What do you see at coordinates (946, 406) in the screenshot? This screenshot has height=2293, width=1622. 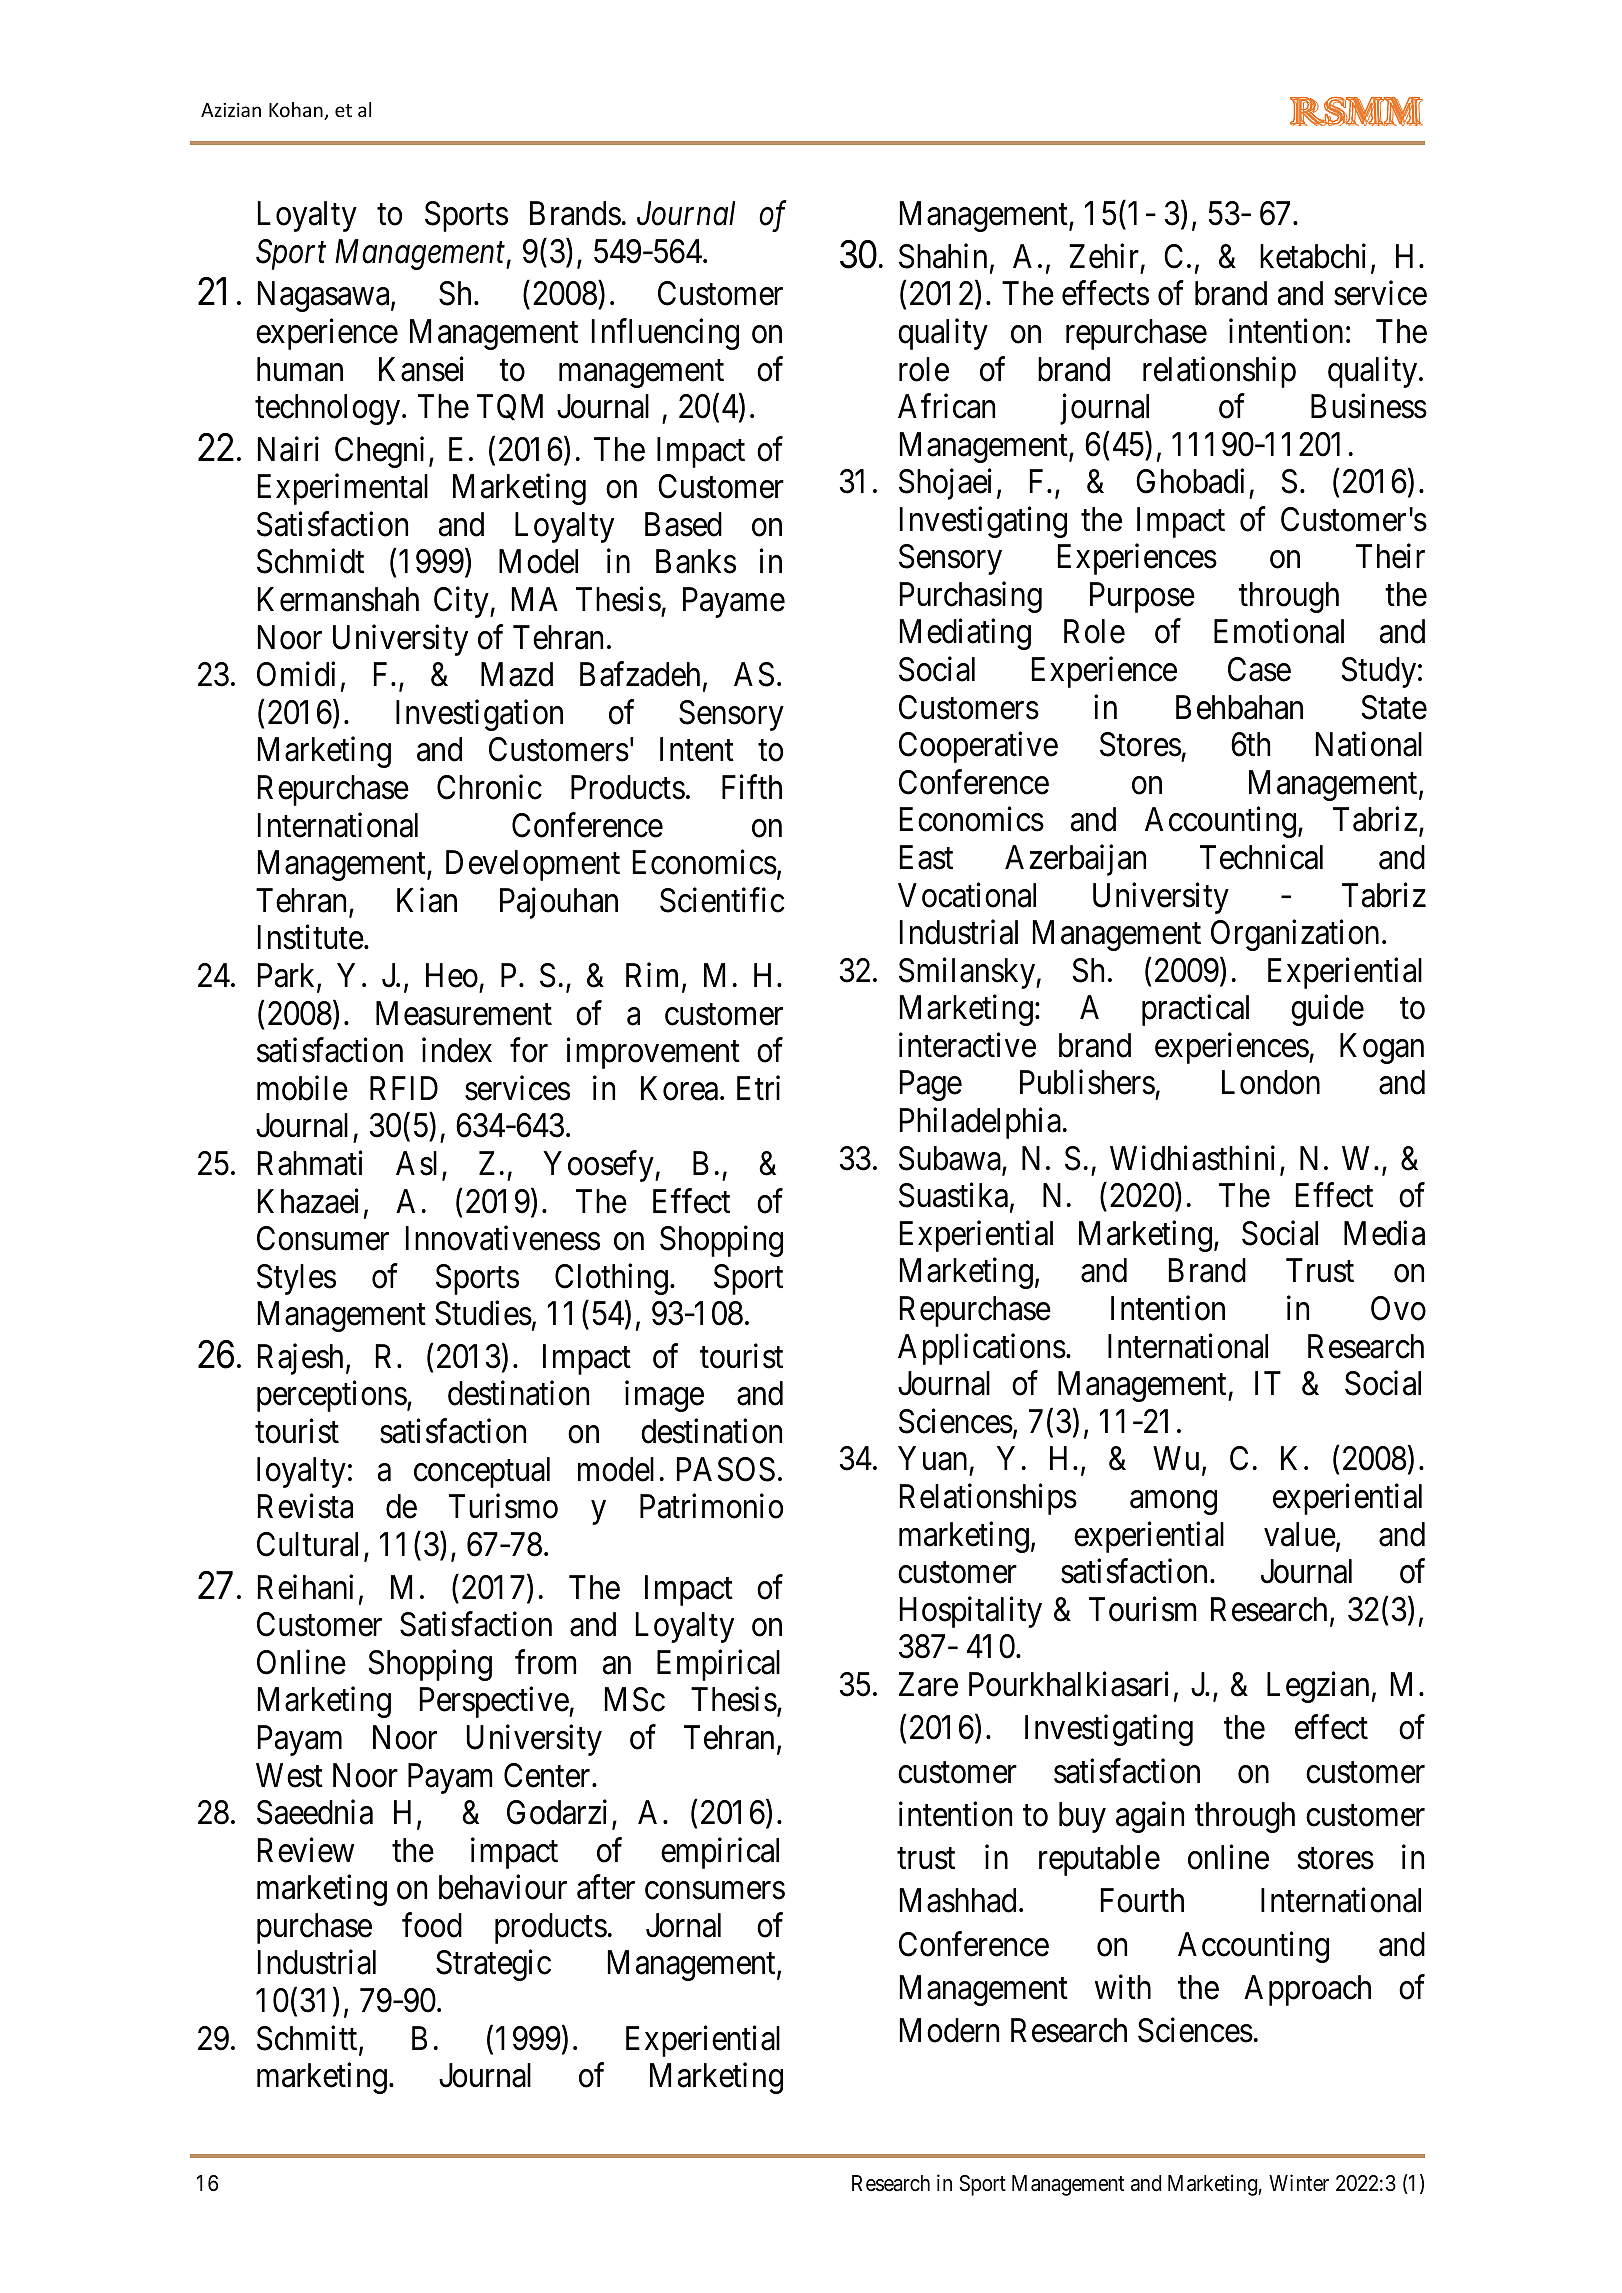 I see `African` at bounding box center [946, 406].
